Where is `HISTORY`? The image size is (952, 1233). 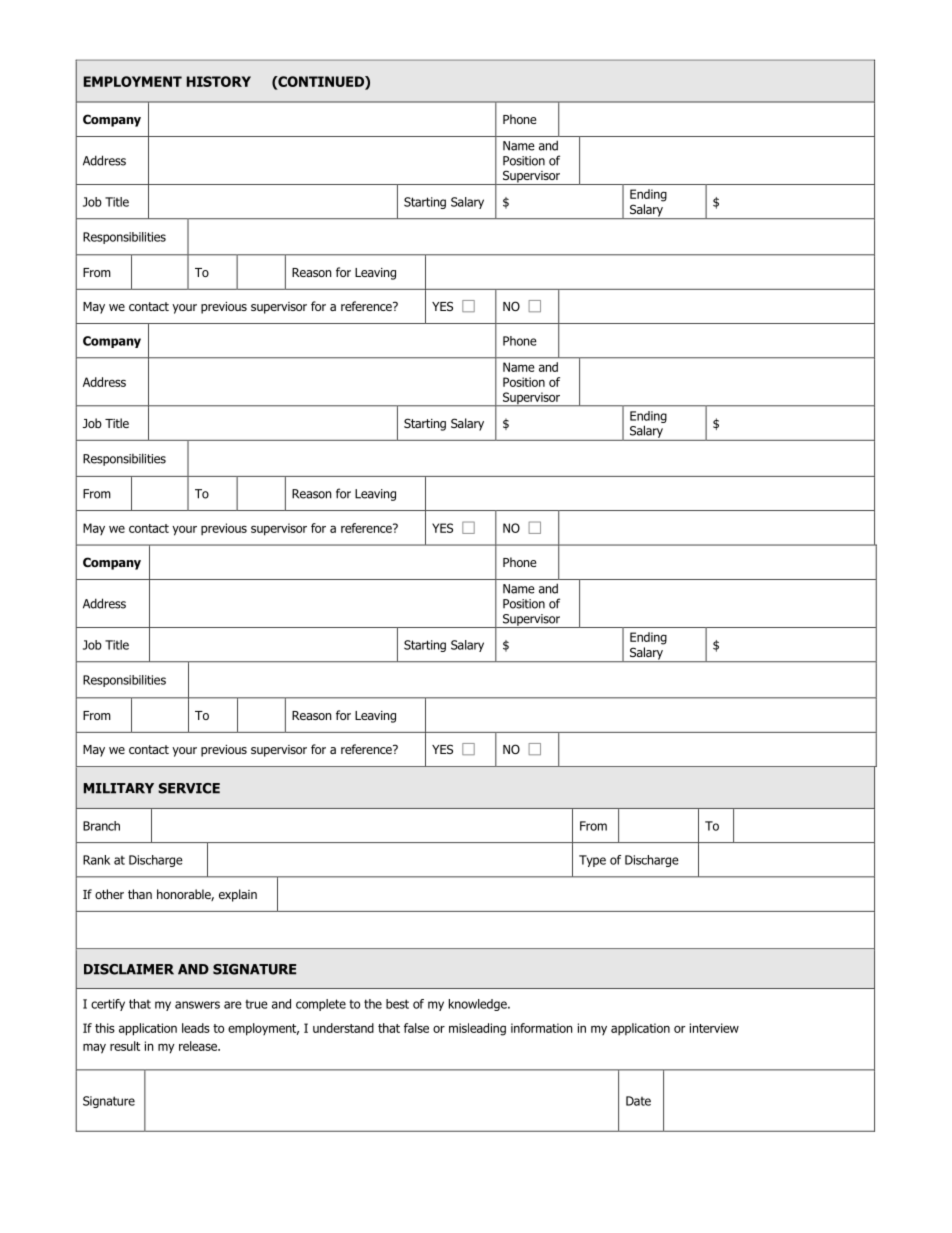
HISTORY is located at coordinates (219, 81).
